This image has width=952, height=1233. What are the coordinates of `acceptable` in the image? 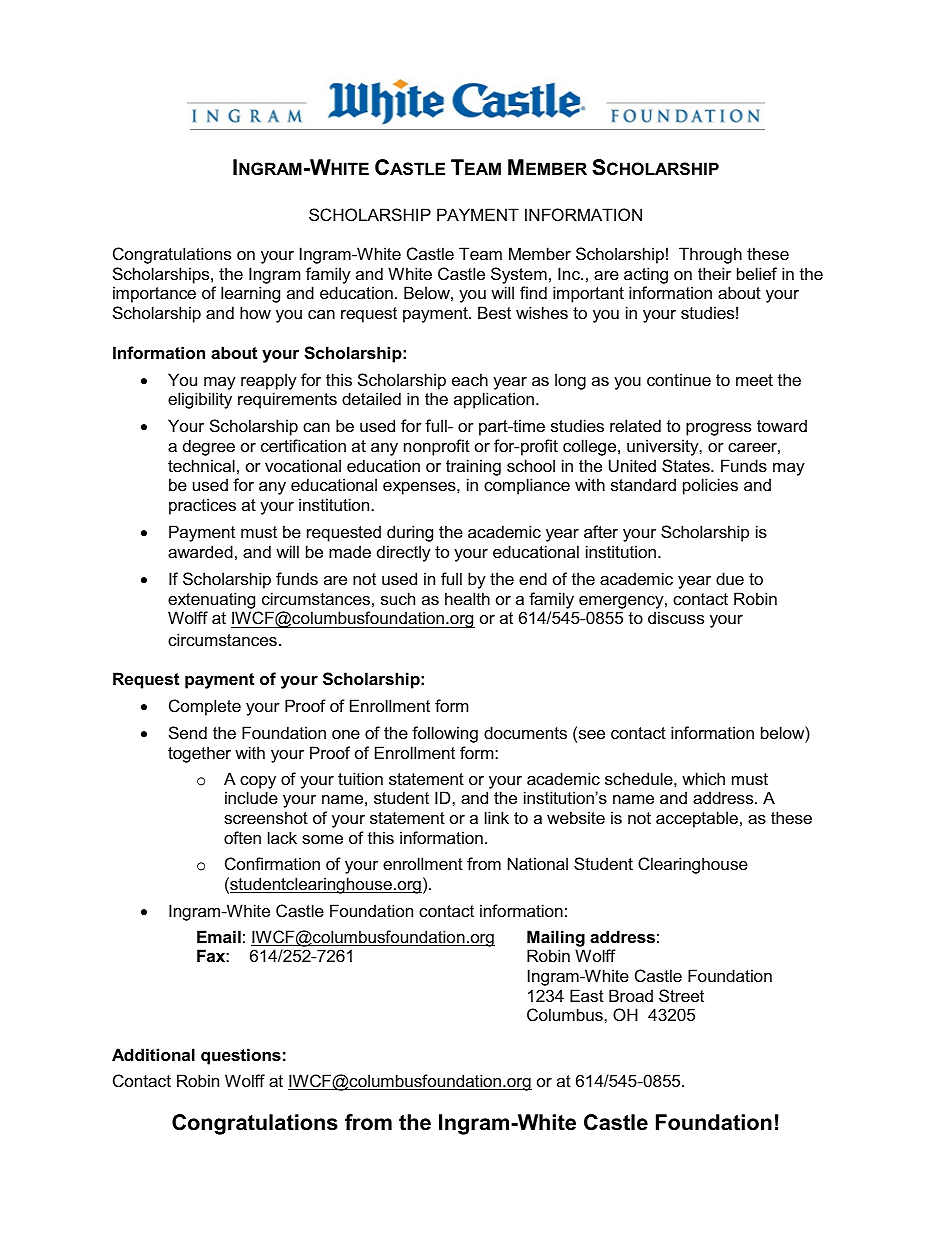 It's located at (697, 819).
